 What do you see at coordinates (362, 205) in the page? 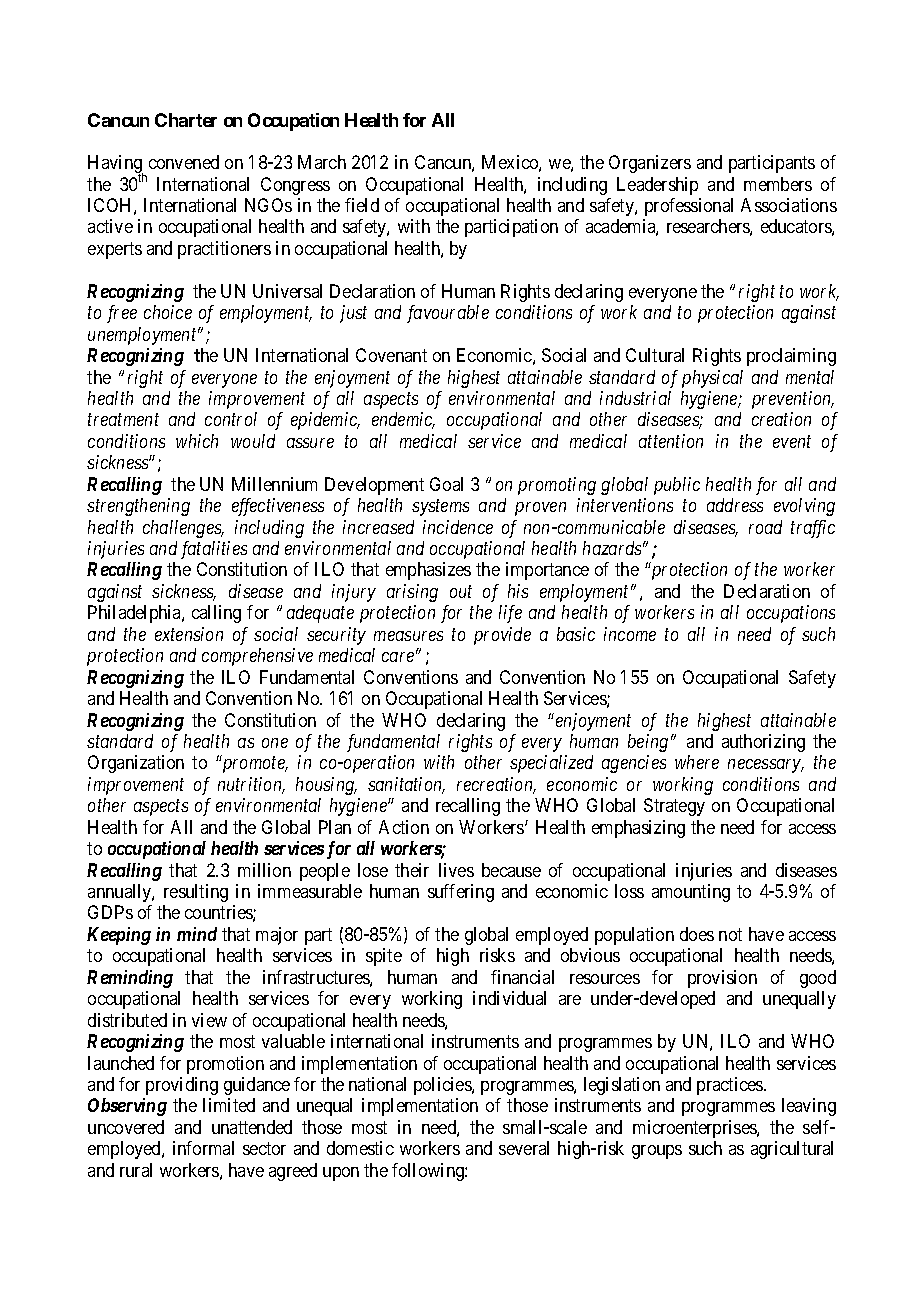
I see `field` at bounding box center [362, 205].
